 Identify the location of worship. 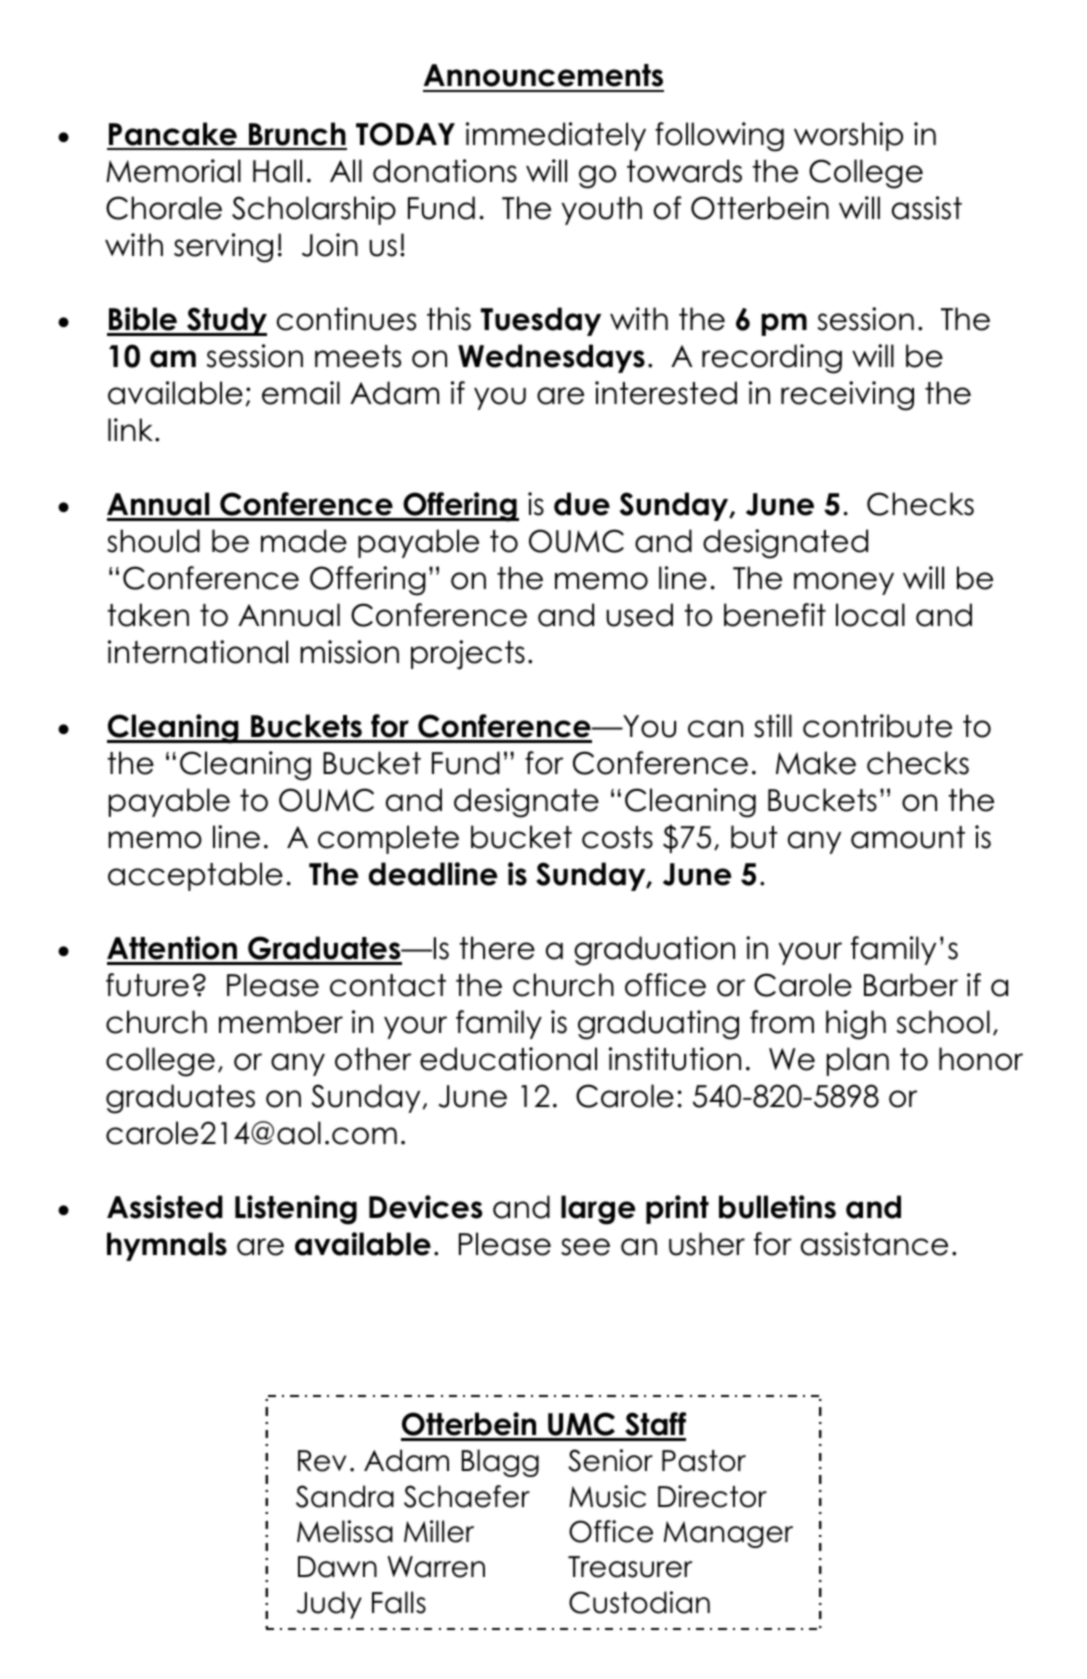
(848, 136).
